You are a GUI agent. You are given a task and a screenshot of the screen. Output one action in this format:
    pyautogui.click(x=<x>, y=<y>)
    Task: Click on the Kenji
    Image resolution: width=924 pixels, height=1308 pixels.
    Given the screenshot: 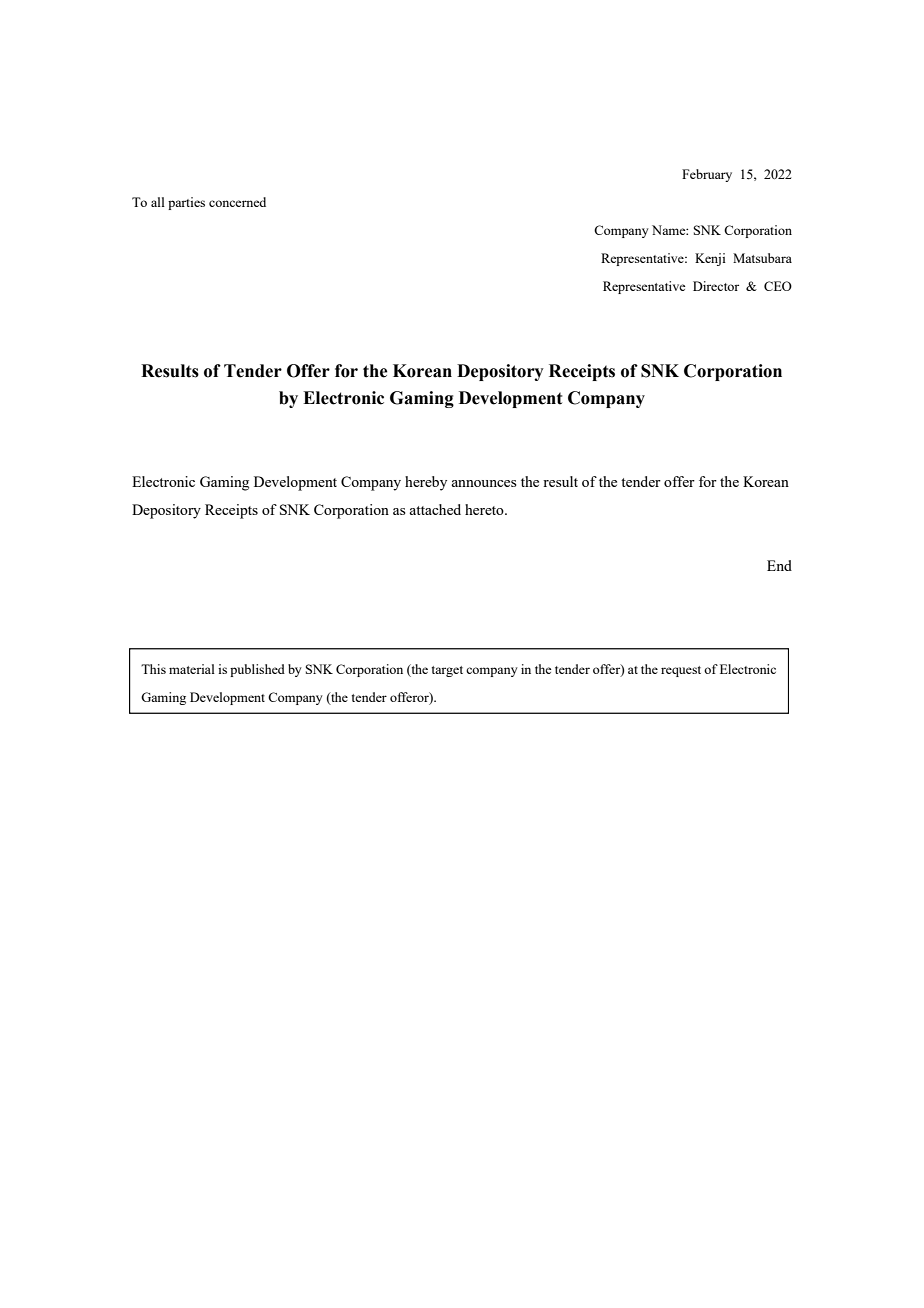 What is the action you would take?
    pyautogui.click(x=710, y=259)
